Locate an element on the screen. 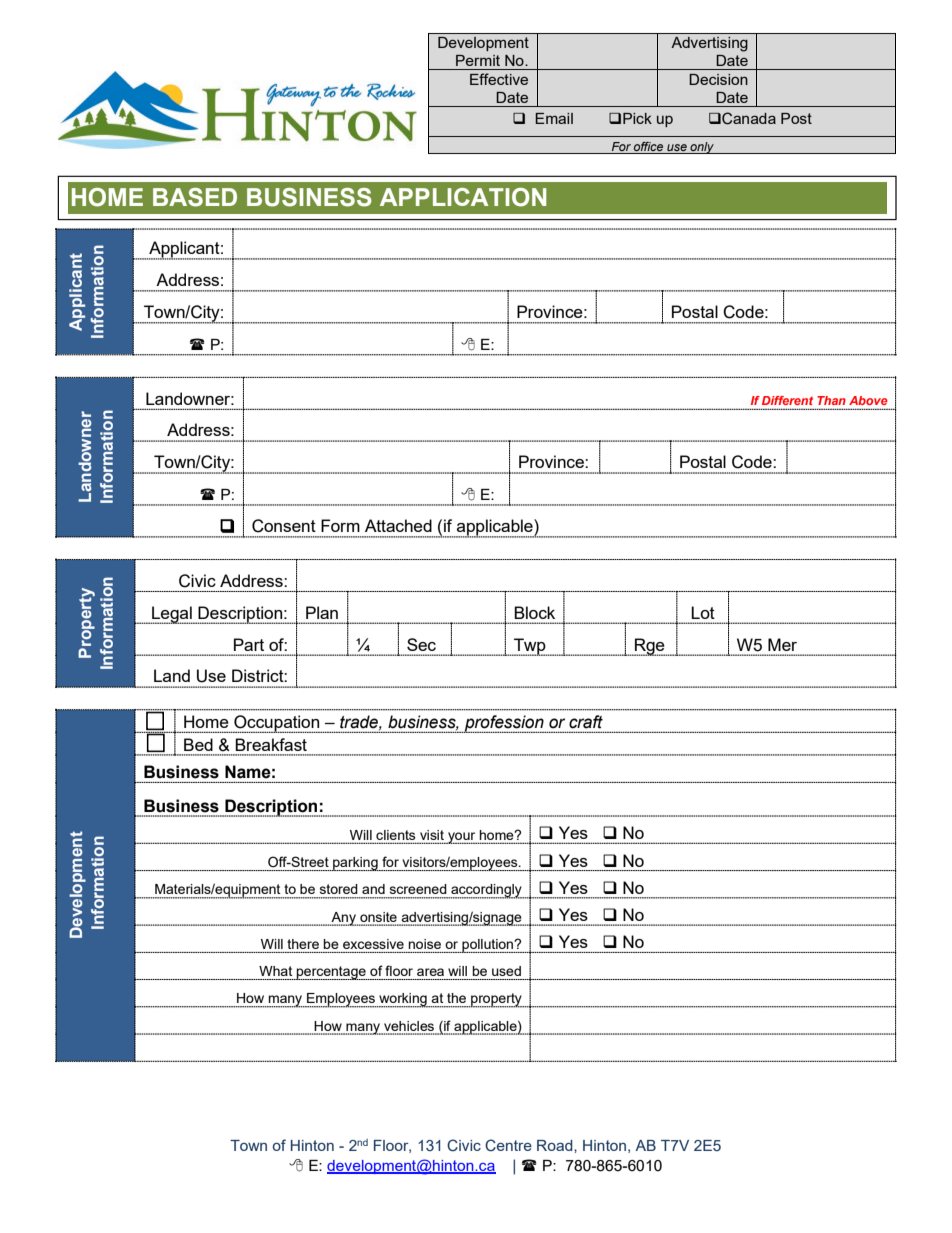 This screenshot has width=952, height=1233. BASED is located at coordinates (195, 197).
